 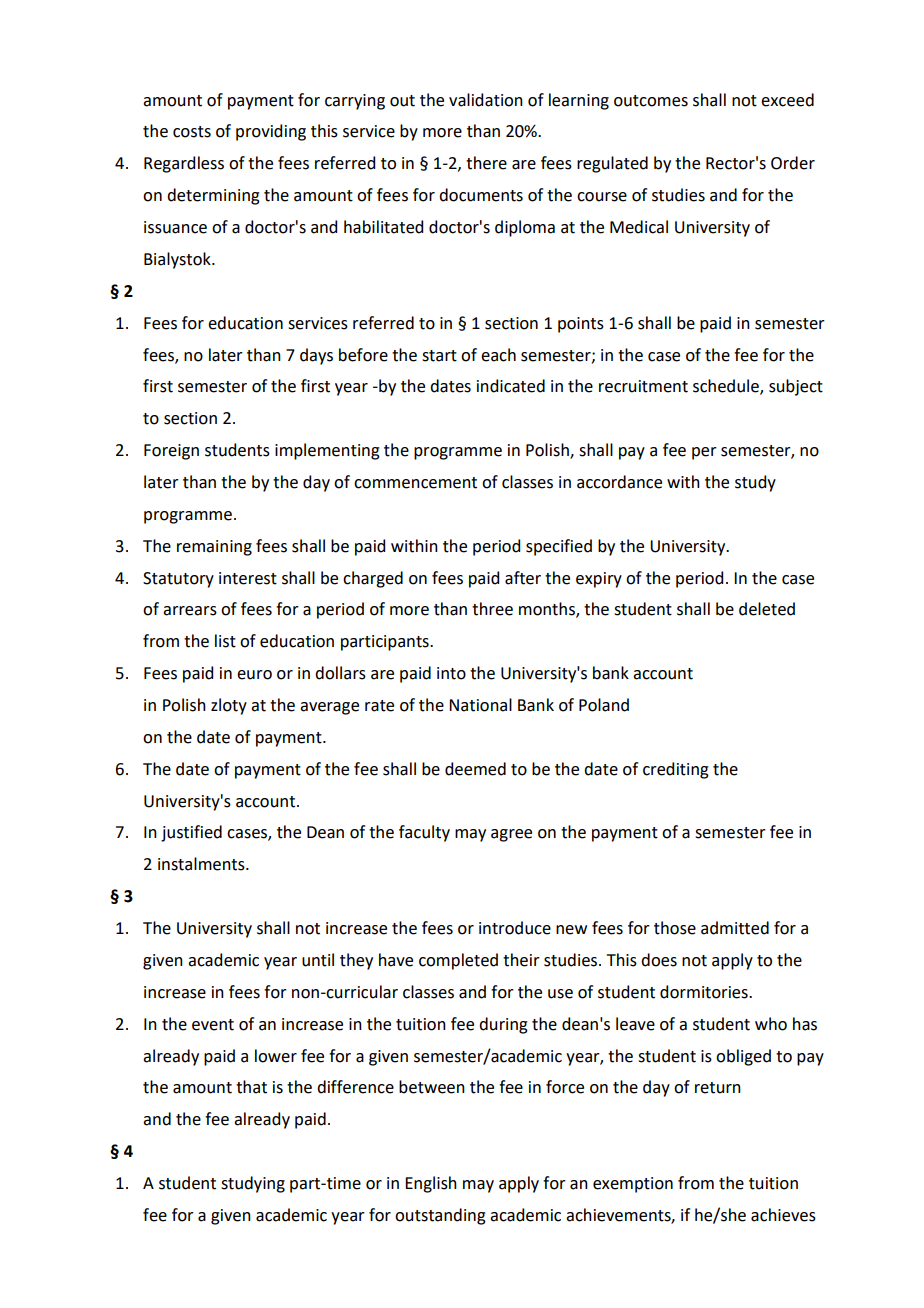 What do you see at coordinates (271, 132) in the screenshot?
I see `providing` at bounding box center [271, 132].
